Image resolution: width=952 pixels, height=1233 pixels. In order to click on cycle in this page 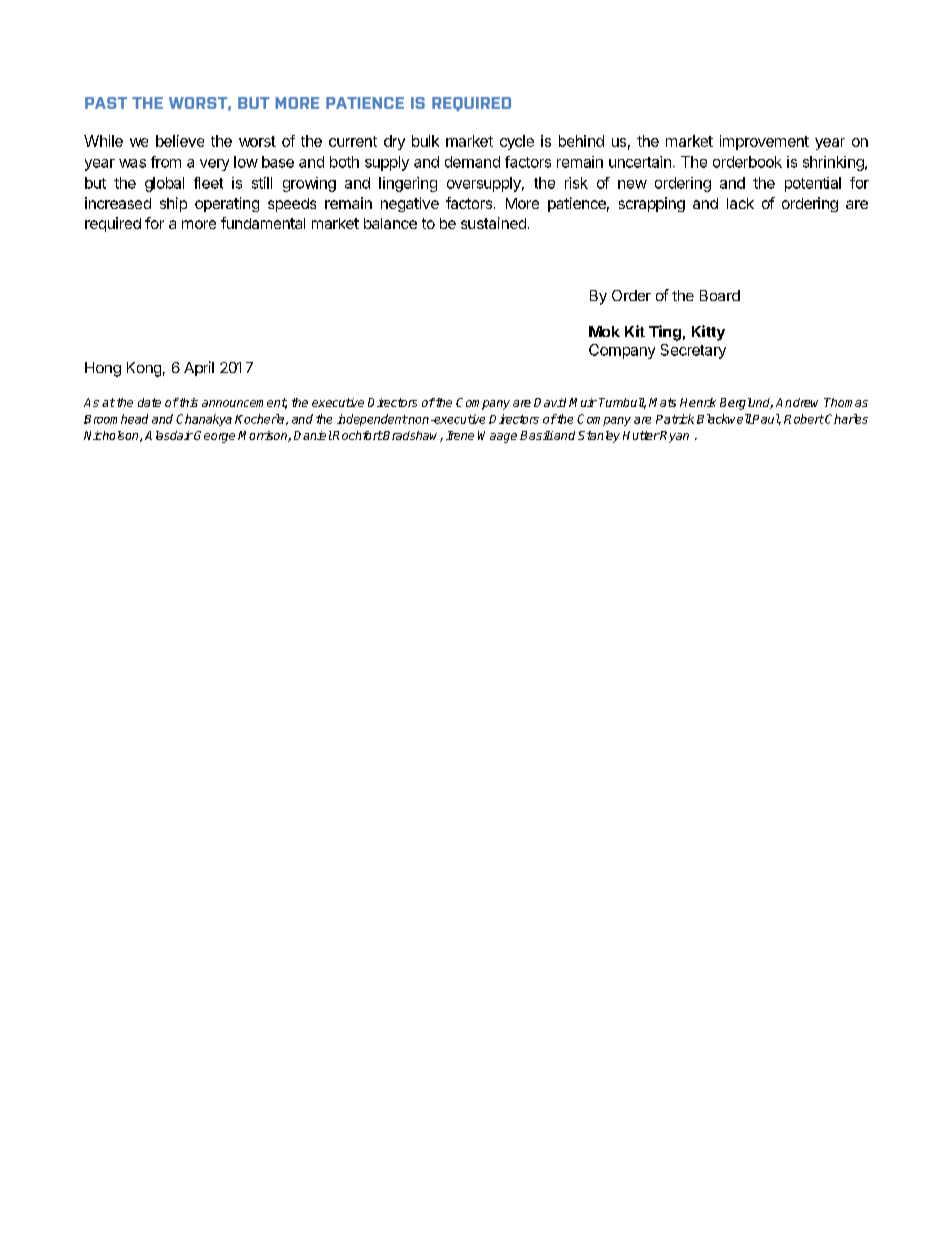, I will do `click(517, 142)`.
